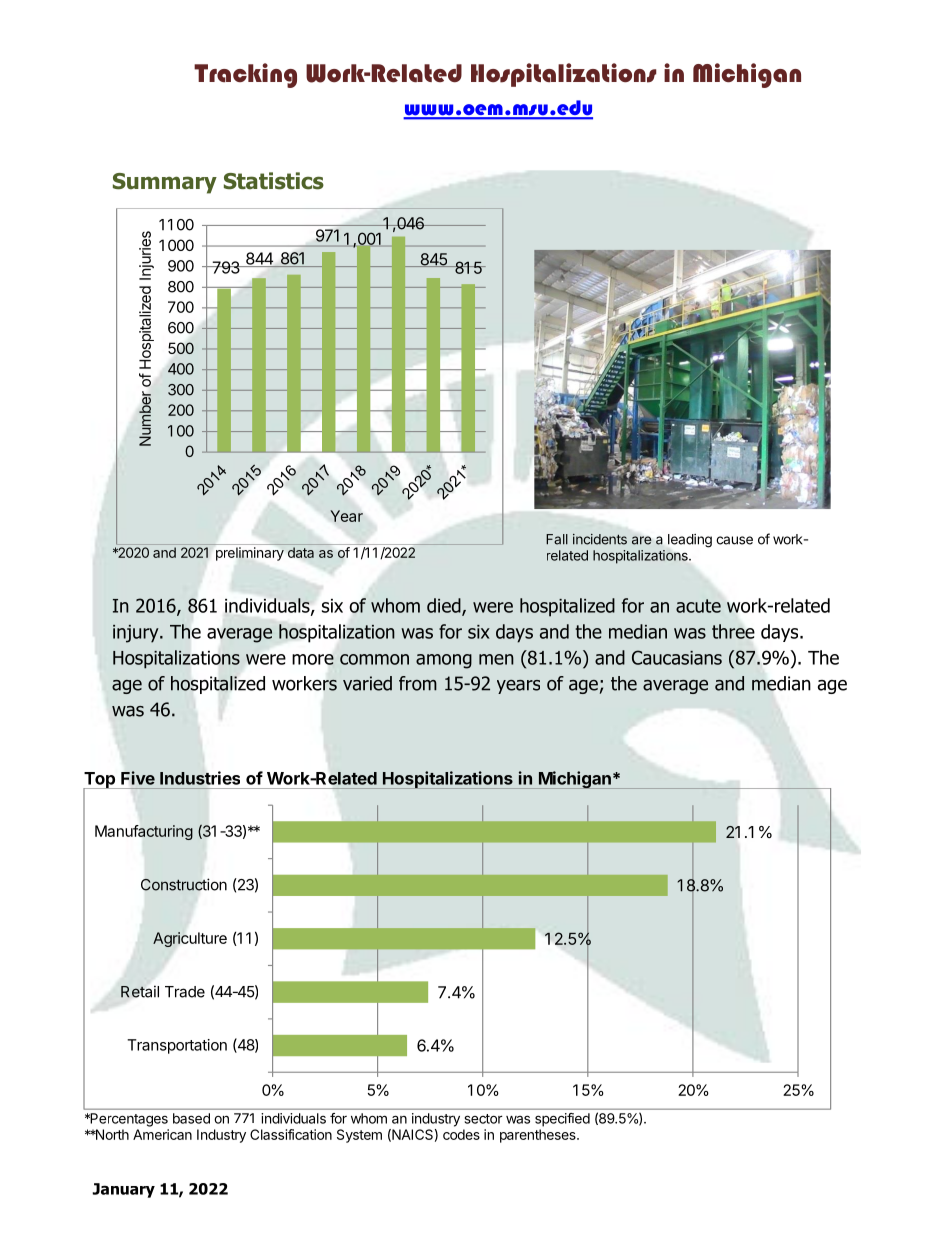 This screenshot has width=952, height=1233. What do you see at coordinates (301, 552) in the screenshot?
I see `data` at bounding box center [301, 552].
